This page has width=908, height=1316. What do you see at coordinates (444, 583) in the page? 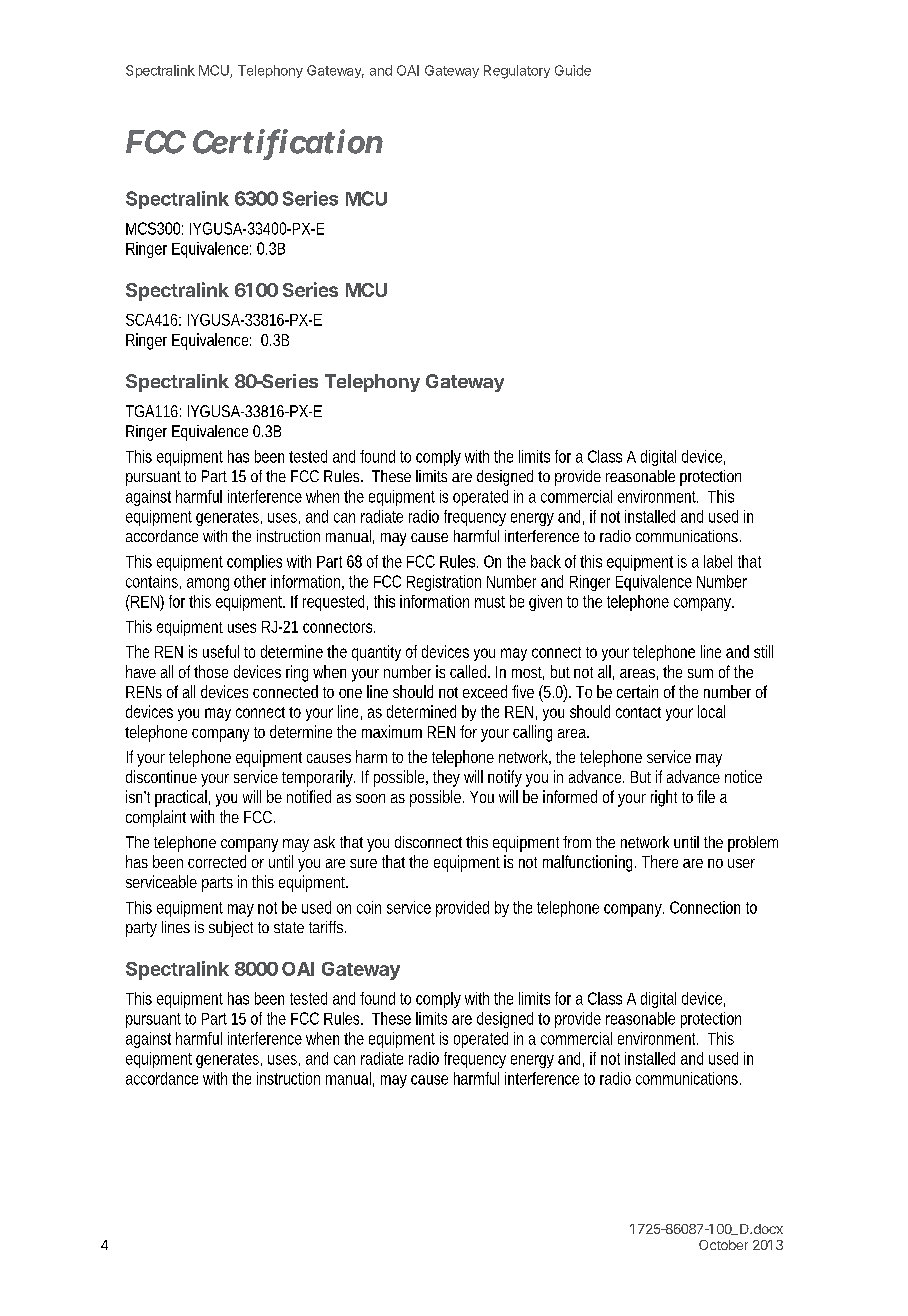
I see `Registration` at bounding box center [444, 583].
